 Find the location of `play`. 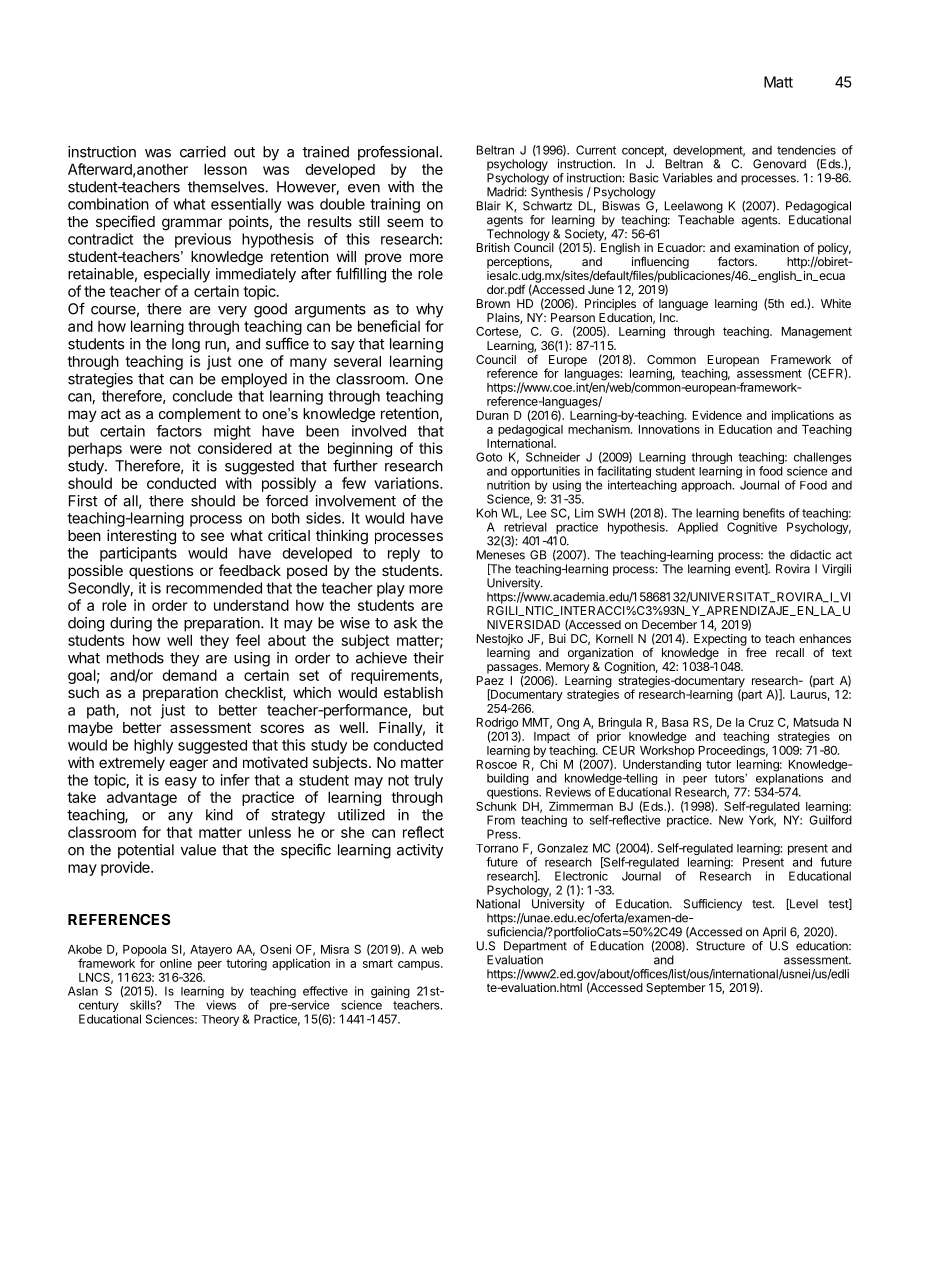

play is located at coordinates (391, 589).
